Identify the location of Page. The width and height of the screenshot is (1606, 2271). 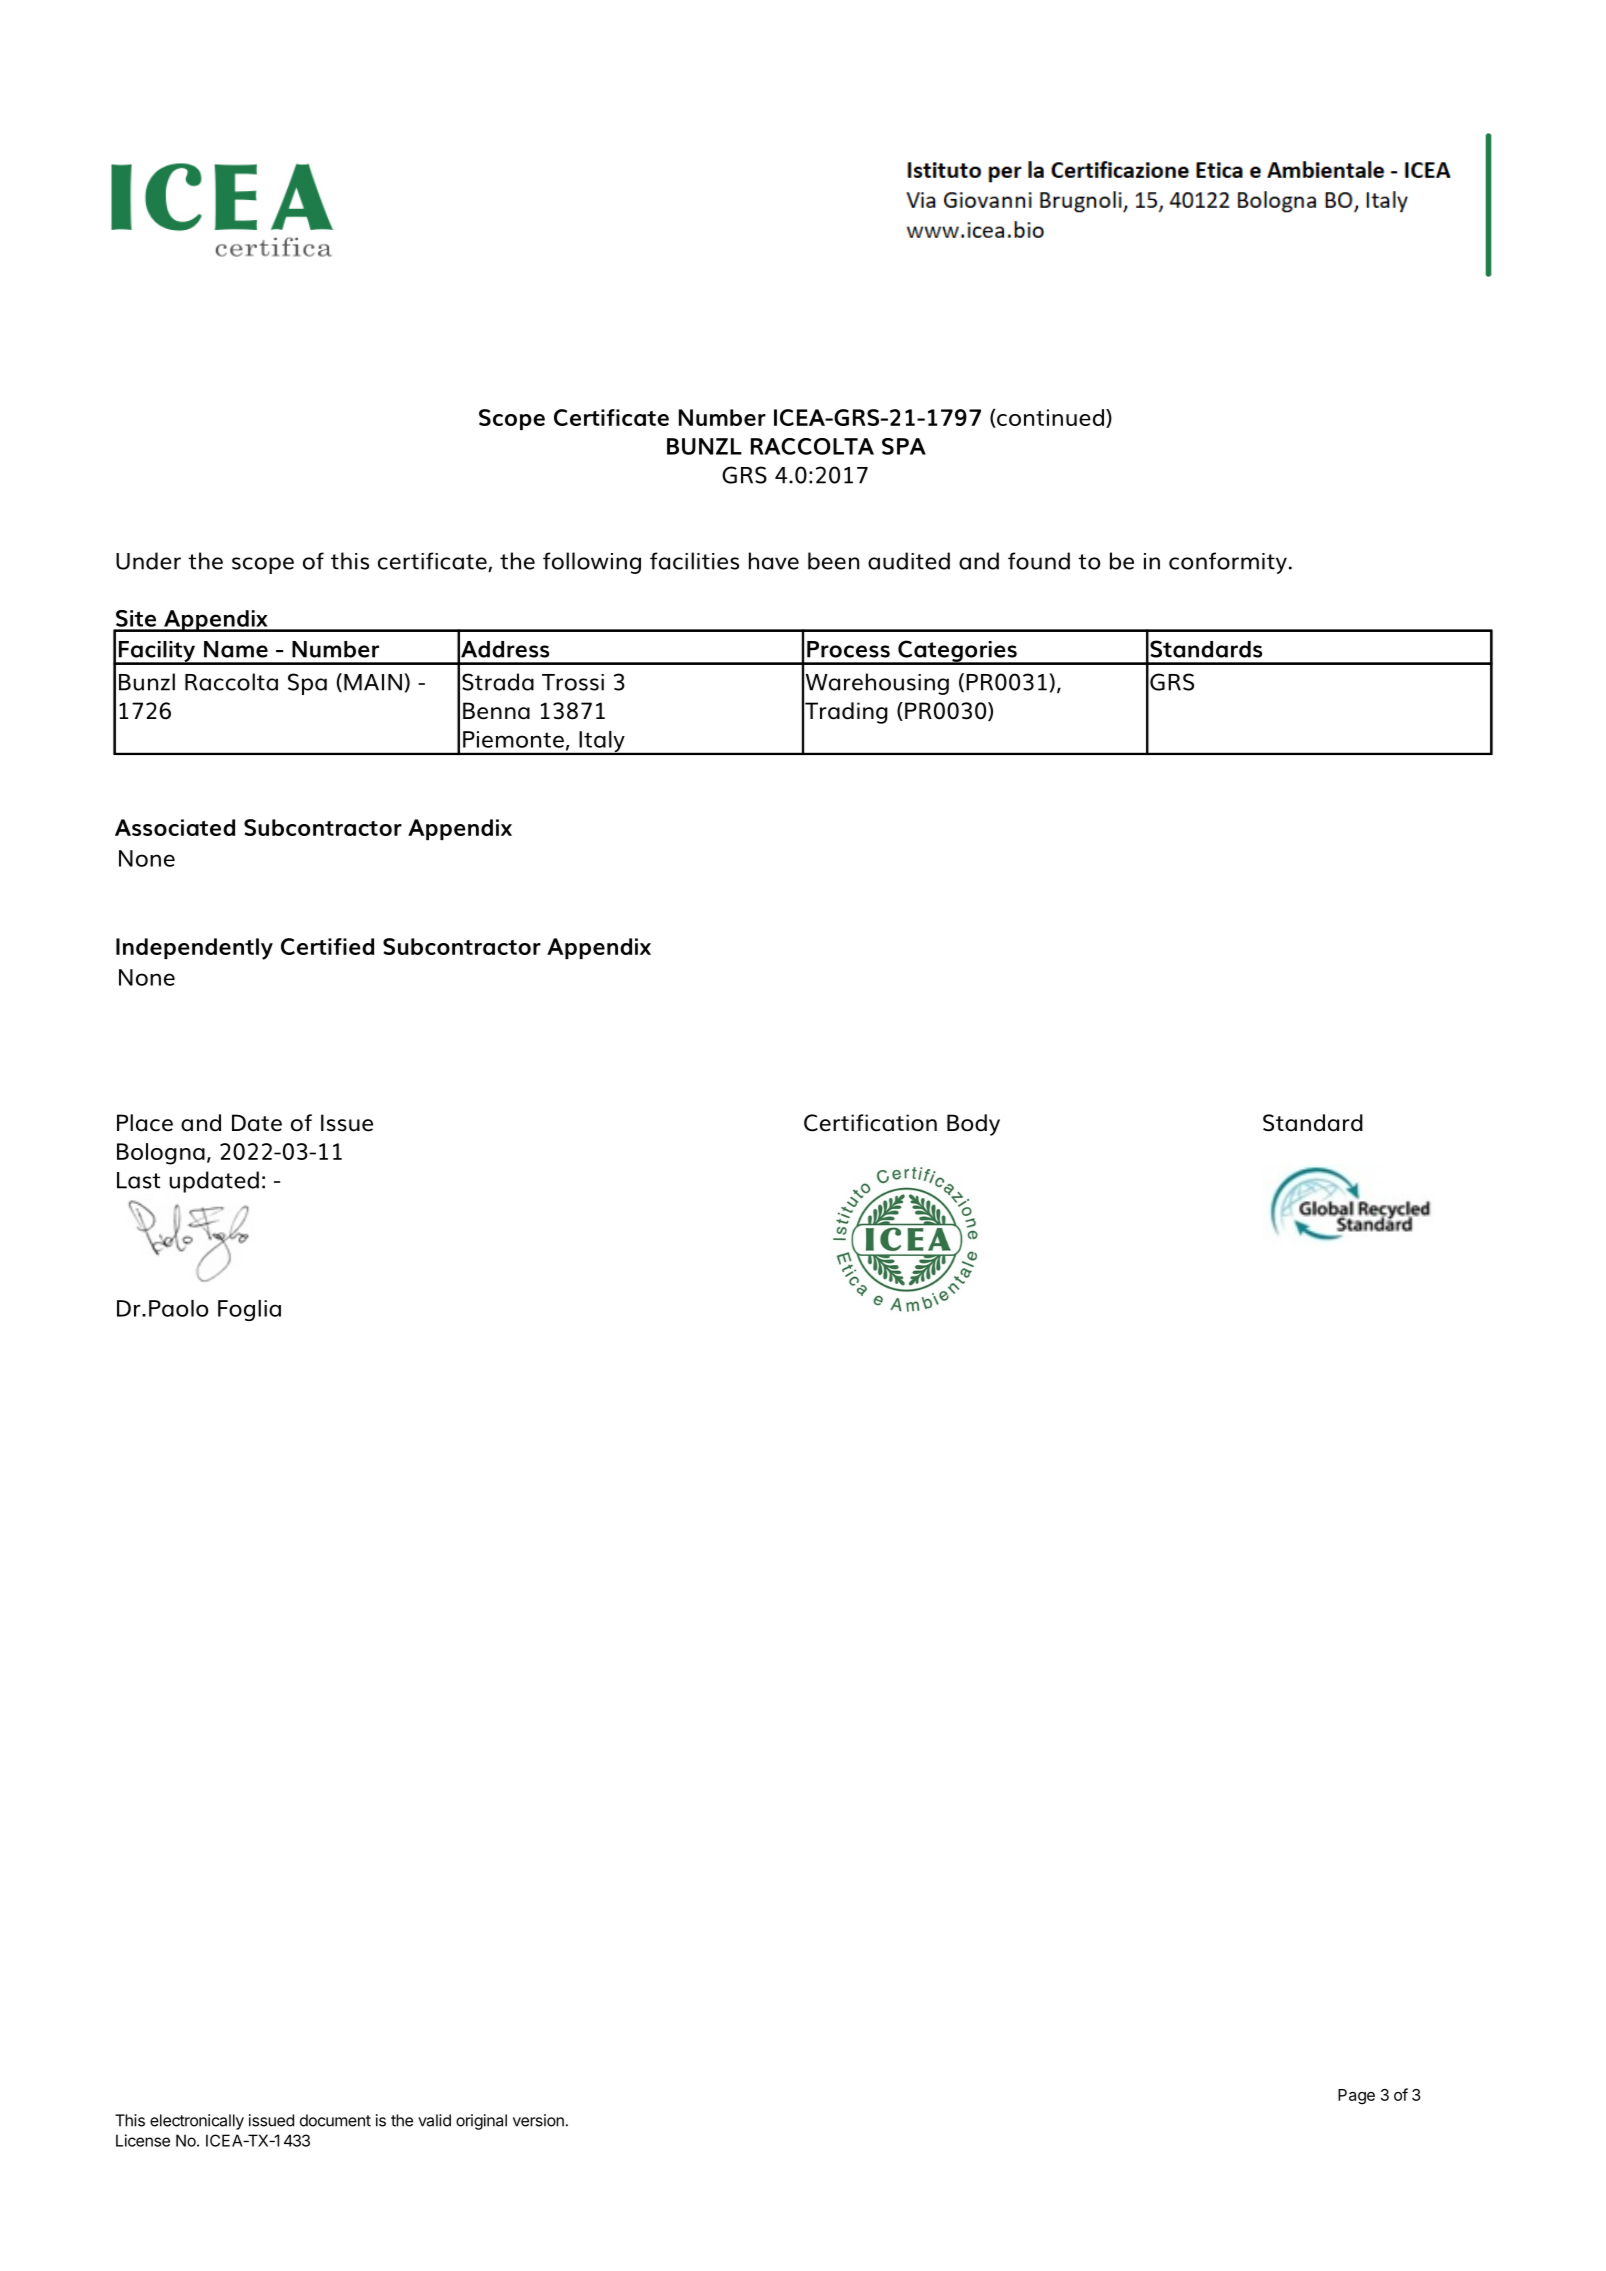
(1356, 2097).
